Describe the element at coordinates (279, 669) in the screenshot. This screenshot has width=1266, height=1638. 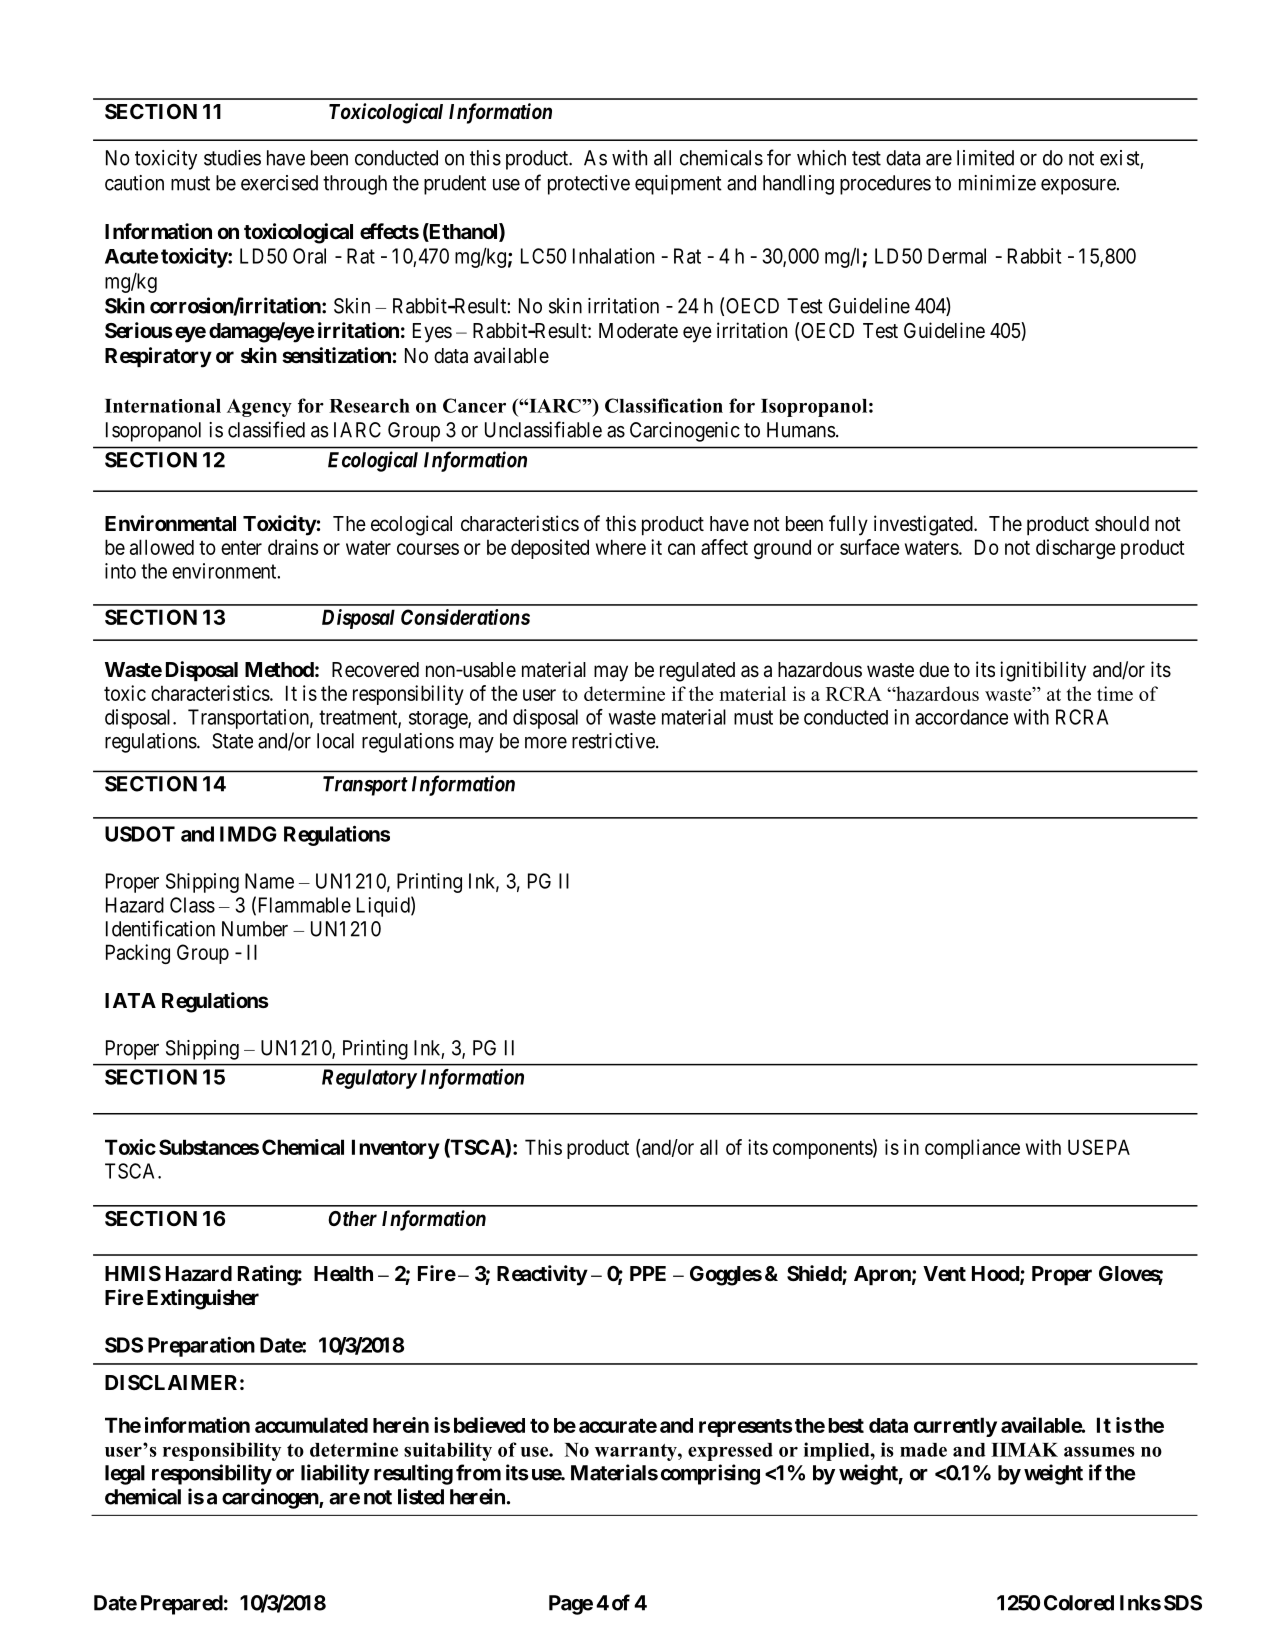
I see `Method` at that location.
